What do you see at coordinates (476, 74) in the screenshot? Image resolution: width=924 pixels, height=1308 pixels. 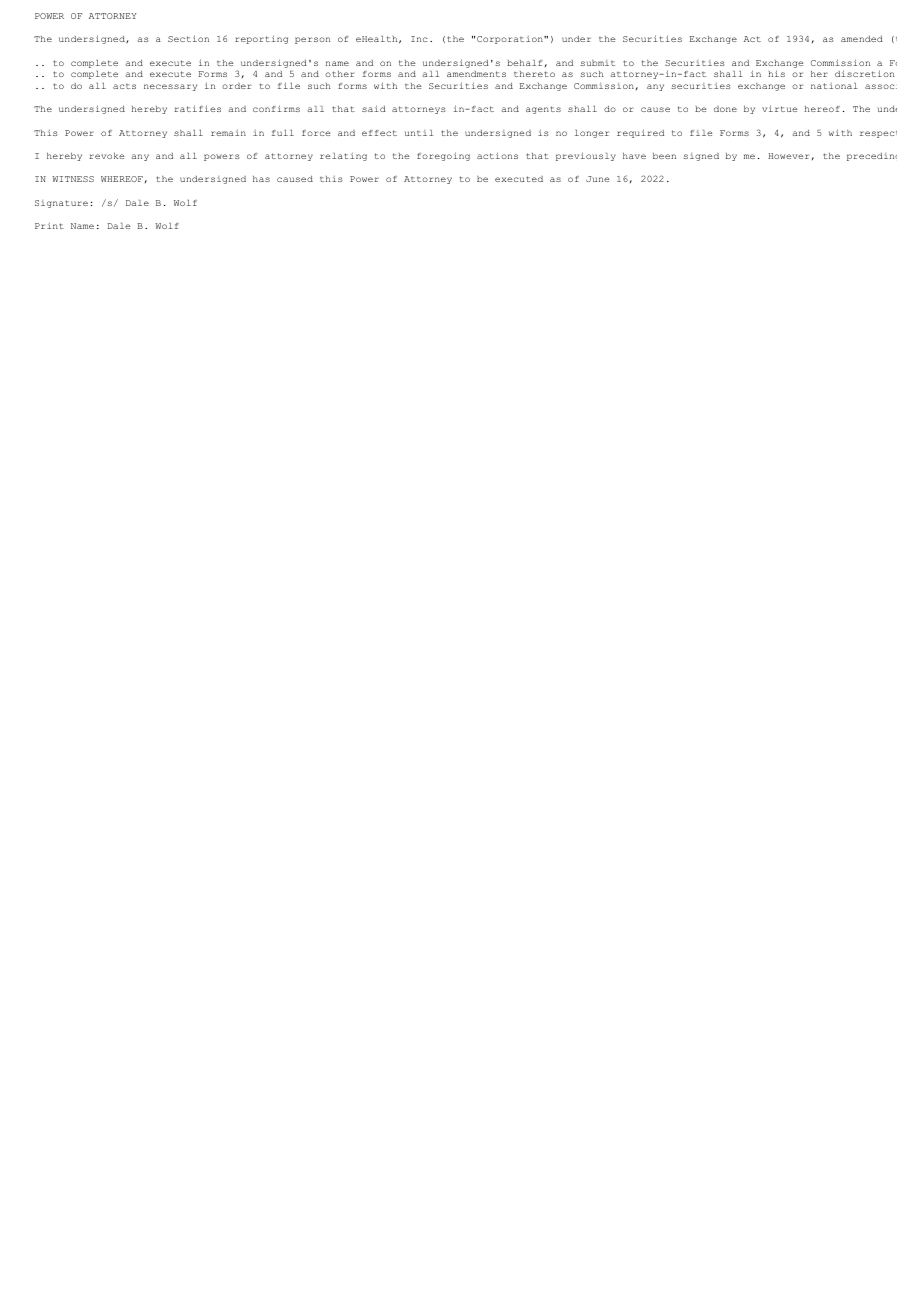 I see `amendments` at bounding box center [476, 74].
